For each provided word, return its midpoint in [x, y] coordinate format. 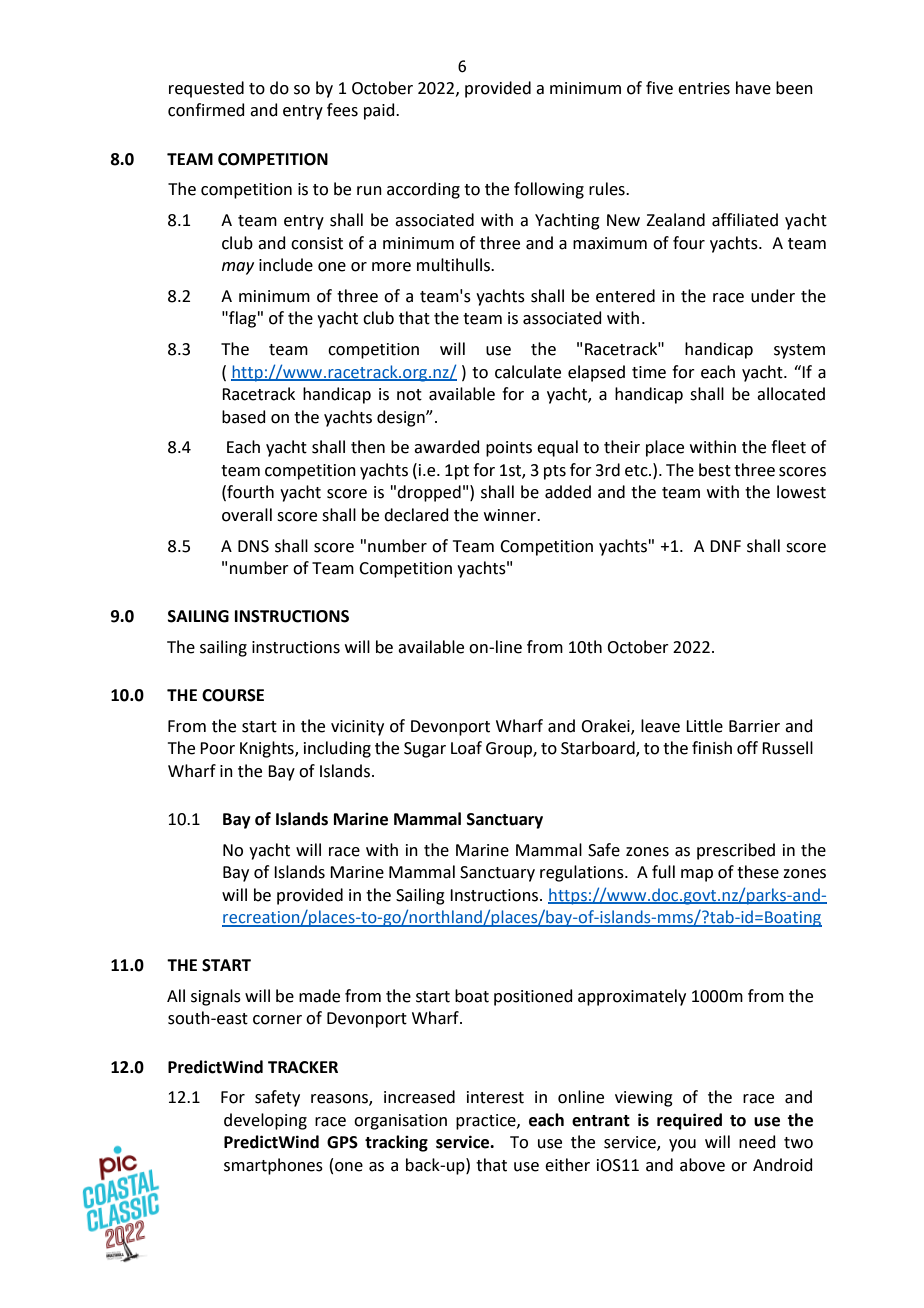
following [549, 190]
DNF [725, 546]
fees [342, 110]
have [753, 88]
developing [265, 1121]
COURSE [233, 695]
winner [511, 515]
